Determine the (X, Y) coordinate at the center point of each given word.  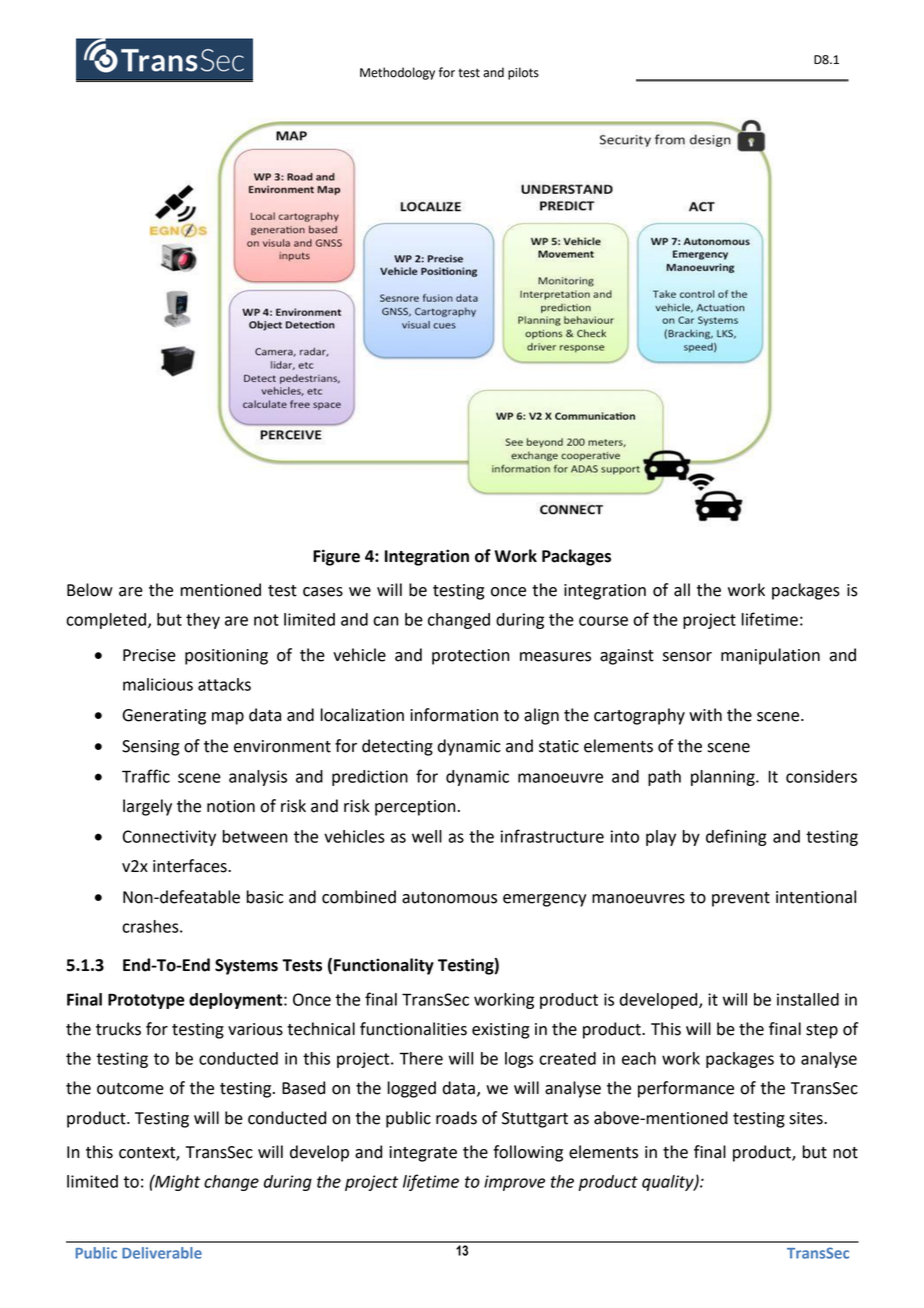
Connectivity (169, 838)
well (427, 836)
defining (736, 837)
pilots (523, 73)
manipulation (770, 656)
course (603, 621)
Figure (336, 557)
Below (90, 590)
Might (176, 1182)
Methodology (397, 73)
